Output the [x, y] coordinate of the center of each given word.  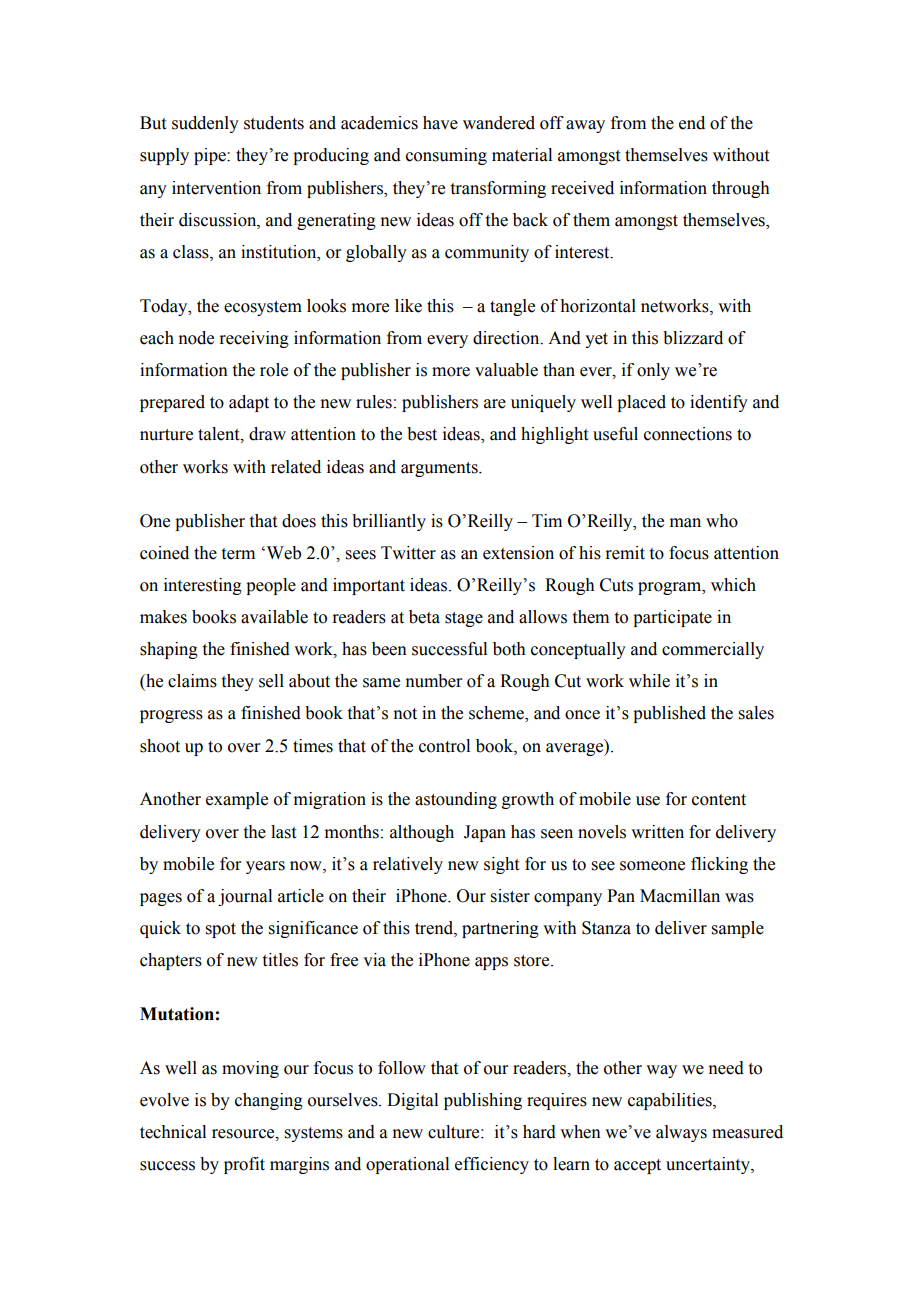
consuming [446, 156]
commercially [713, 650]
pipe [211, 156]
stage [464, 619]
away [585, 126]
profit [244, 1165]
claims [192, 681]
